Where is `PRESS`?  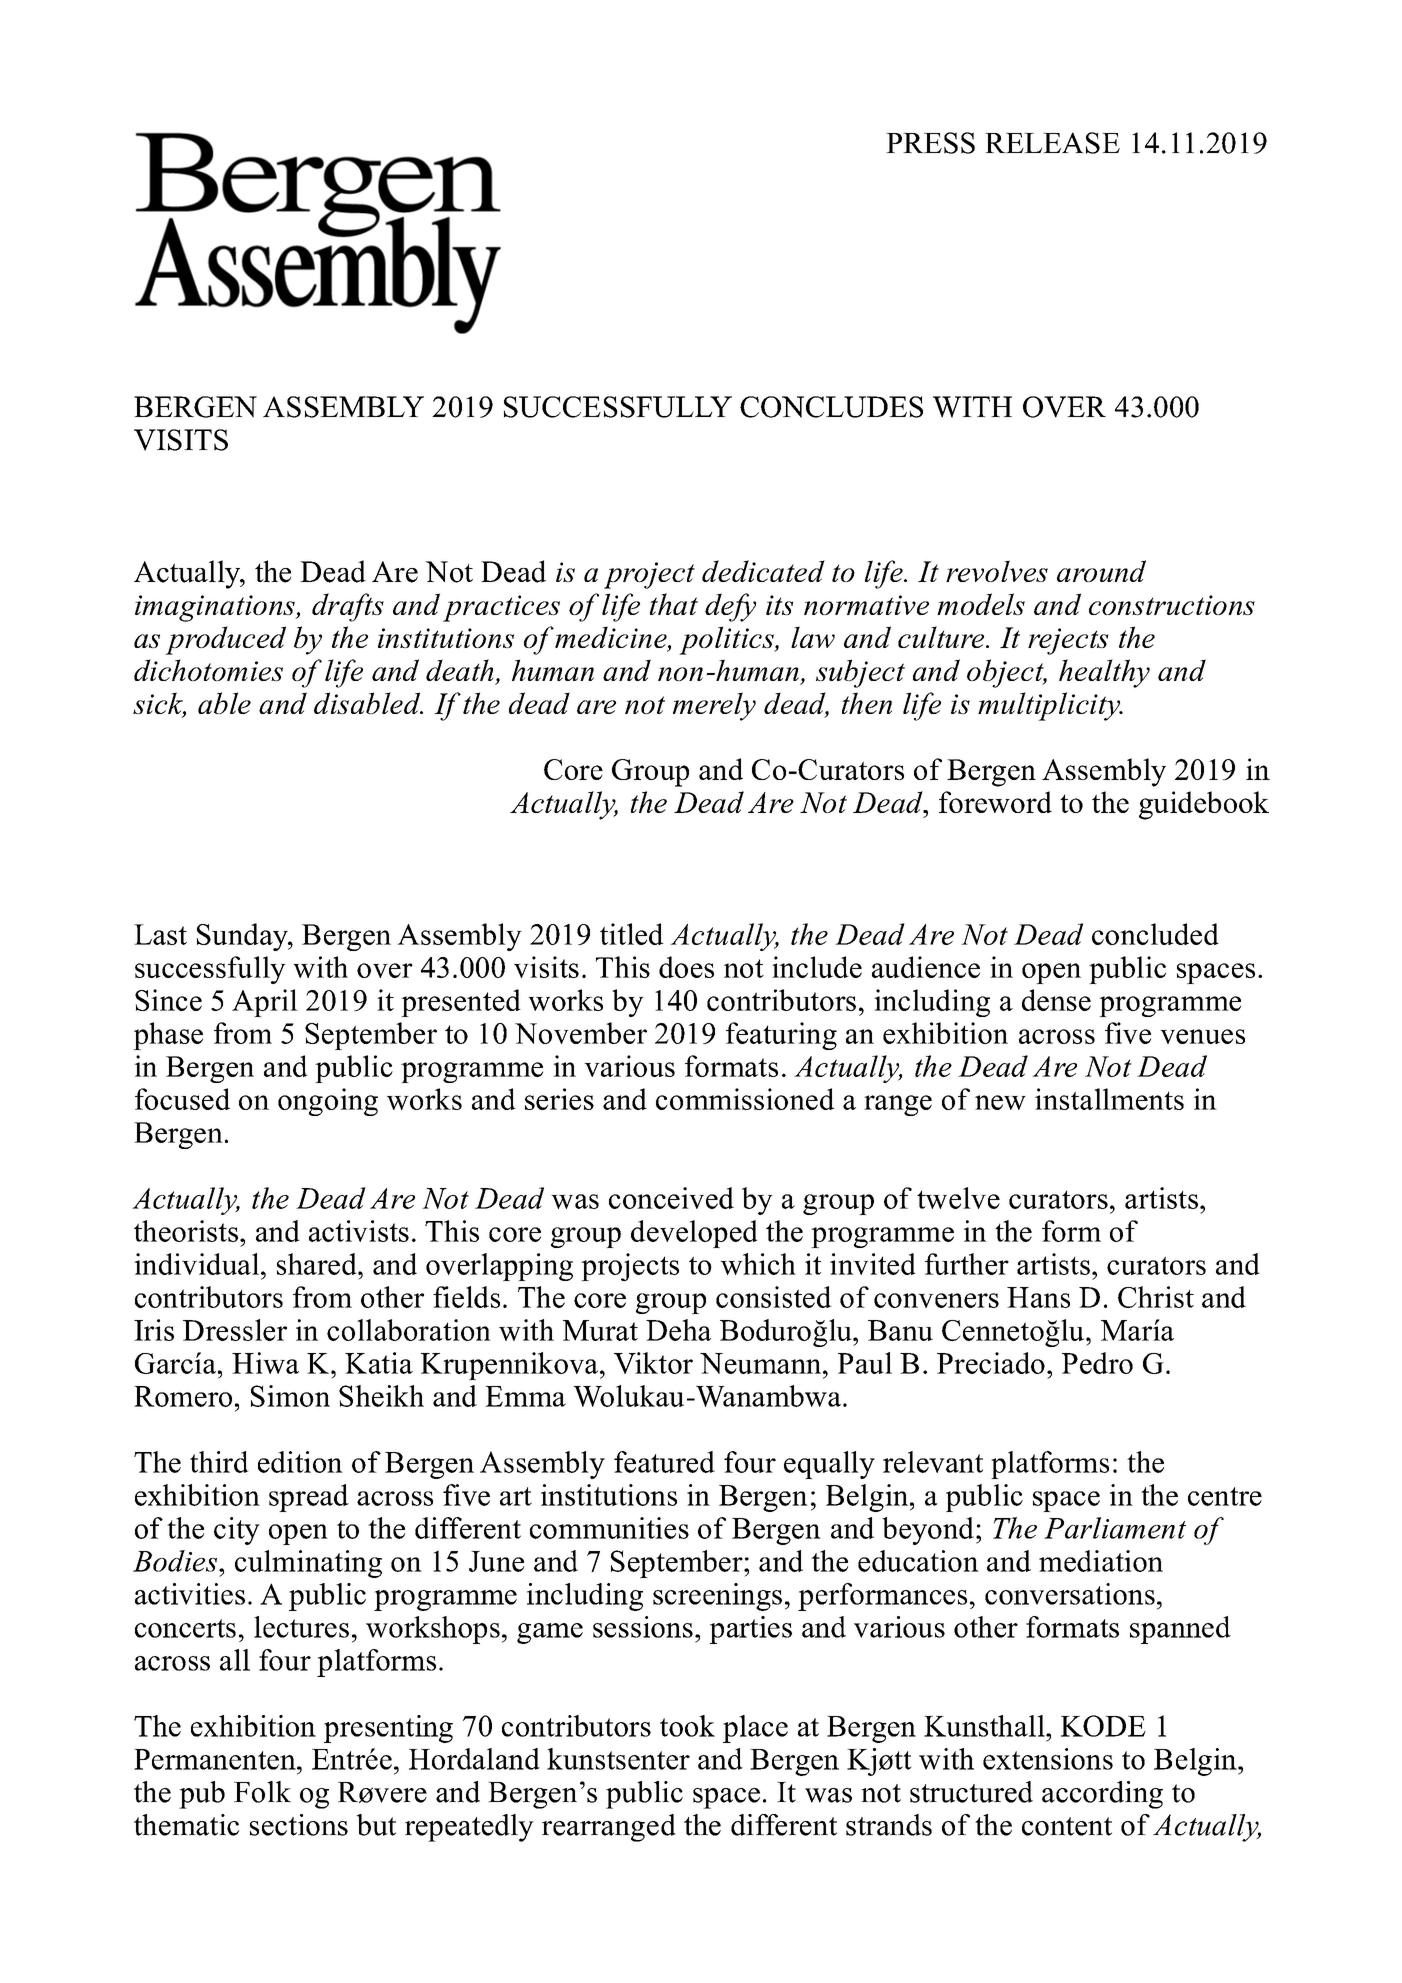
PRESS is located at coordinates (930, 143).
